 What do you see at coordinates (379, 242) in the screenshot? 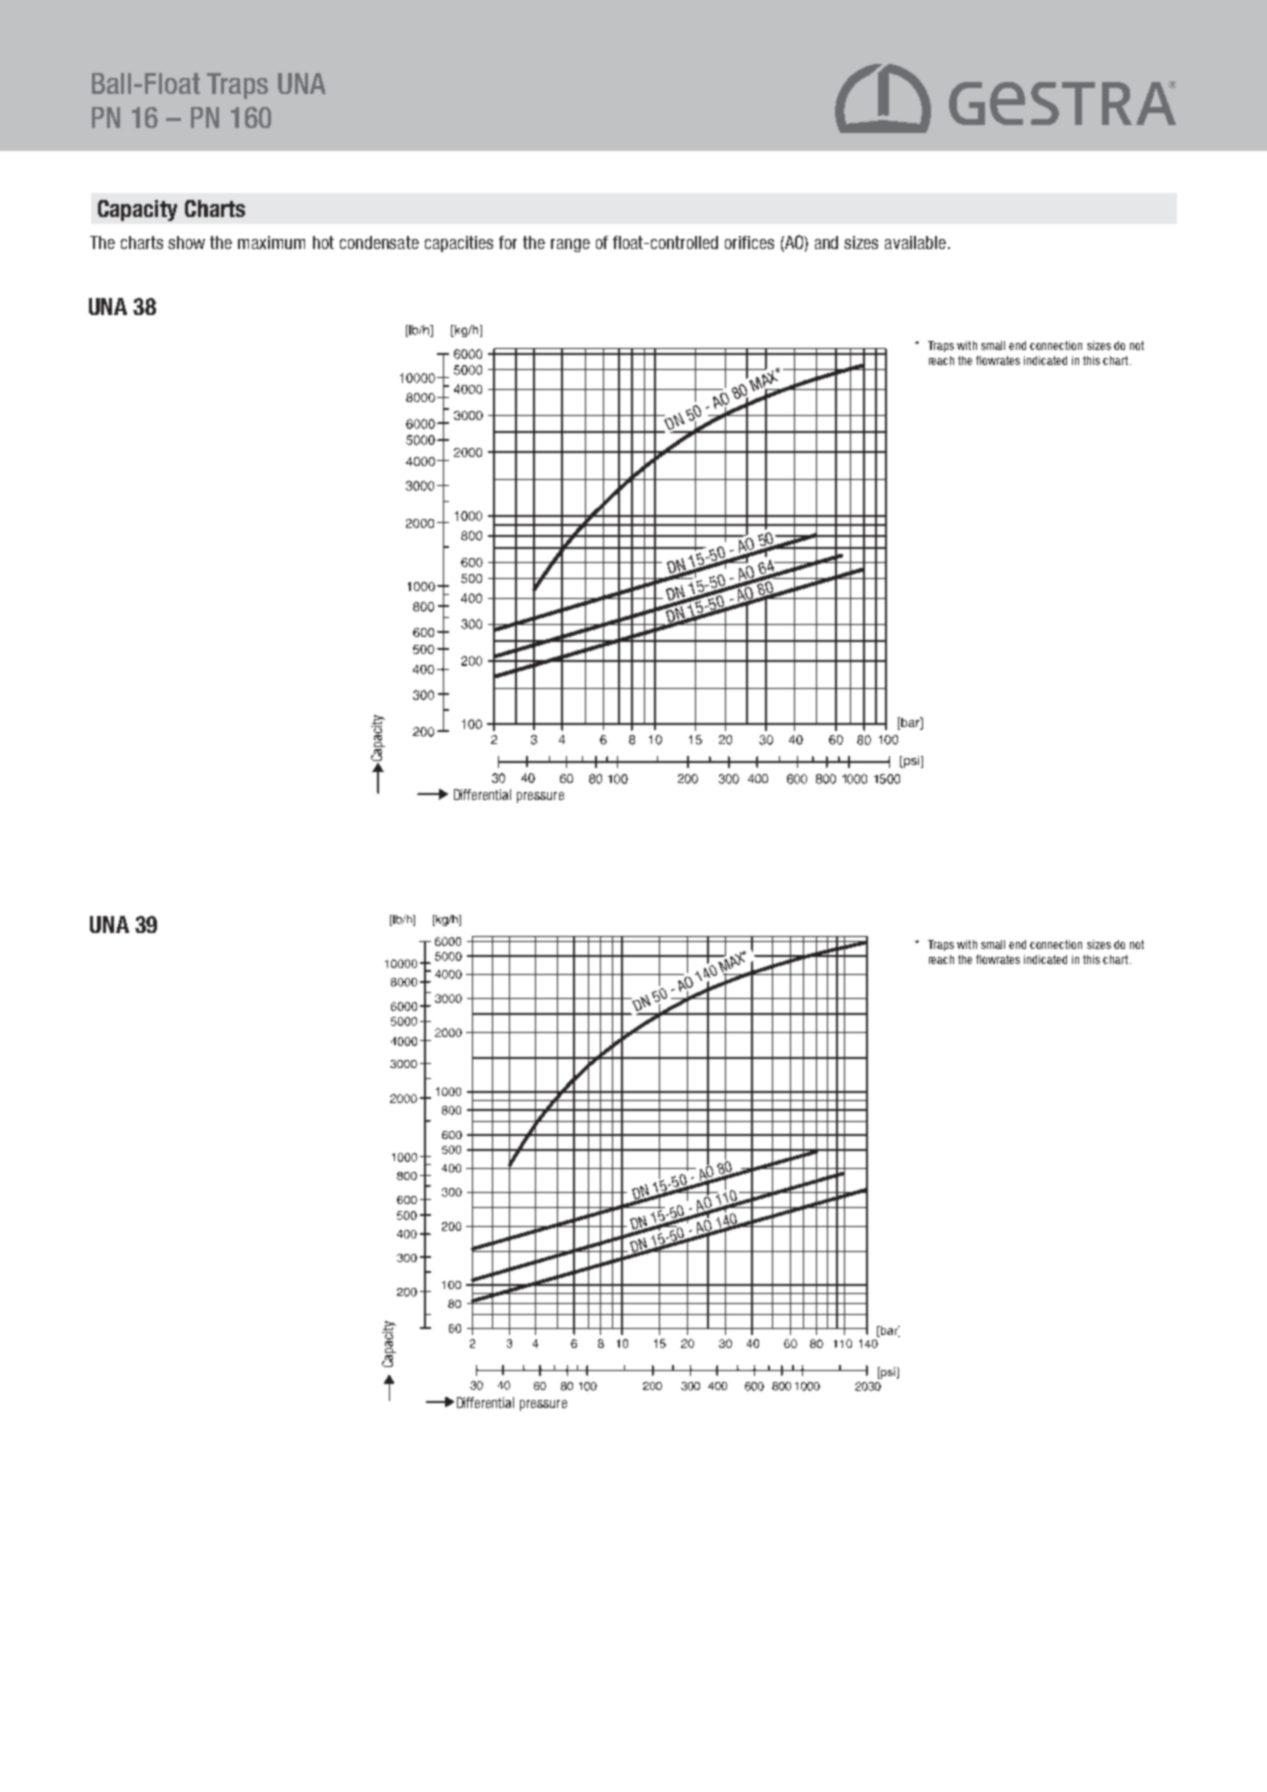
I see `condensate` at bounding box center [379, 242].
